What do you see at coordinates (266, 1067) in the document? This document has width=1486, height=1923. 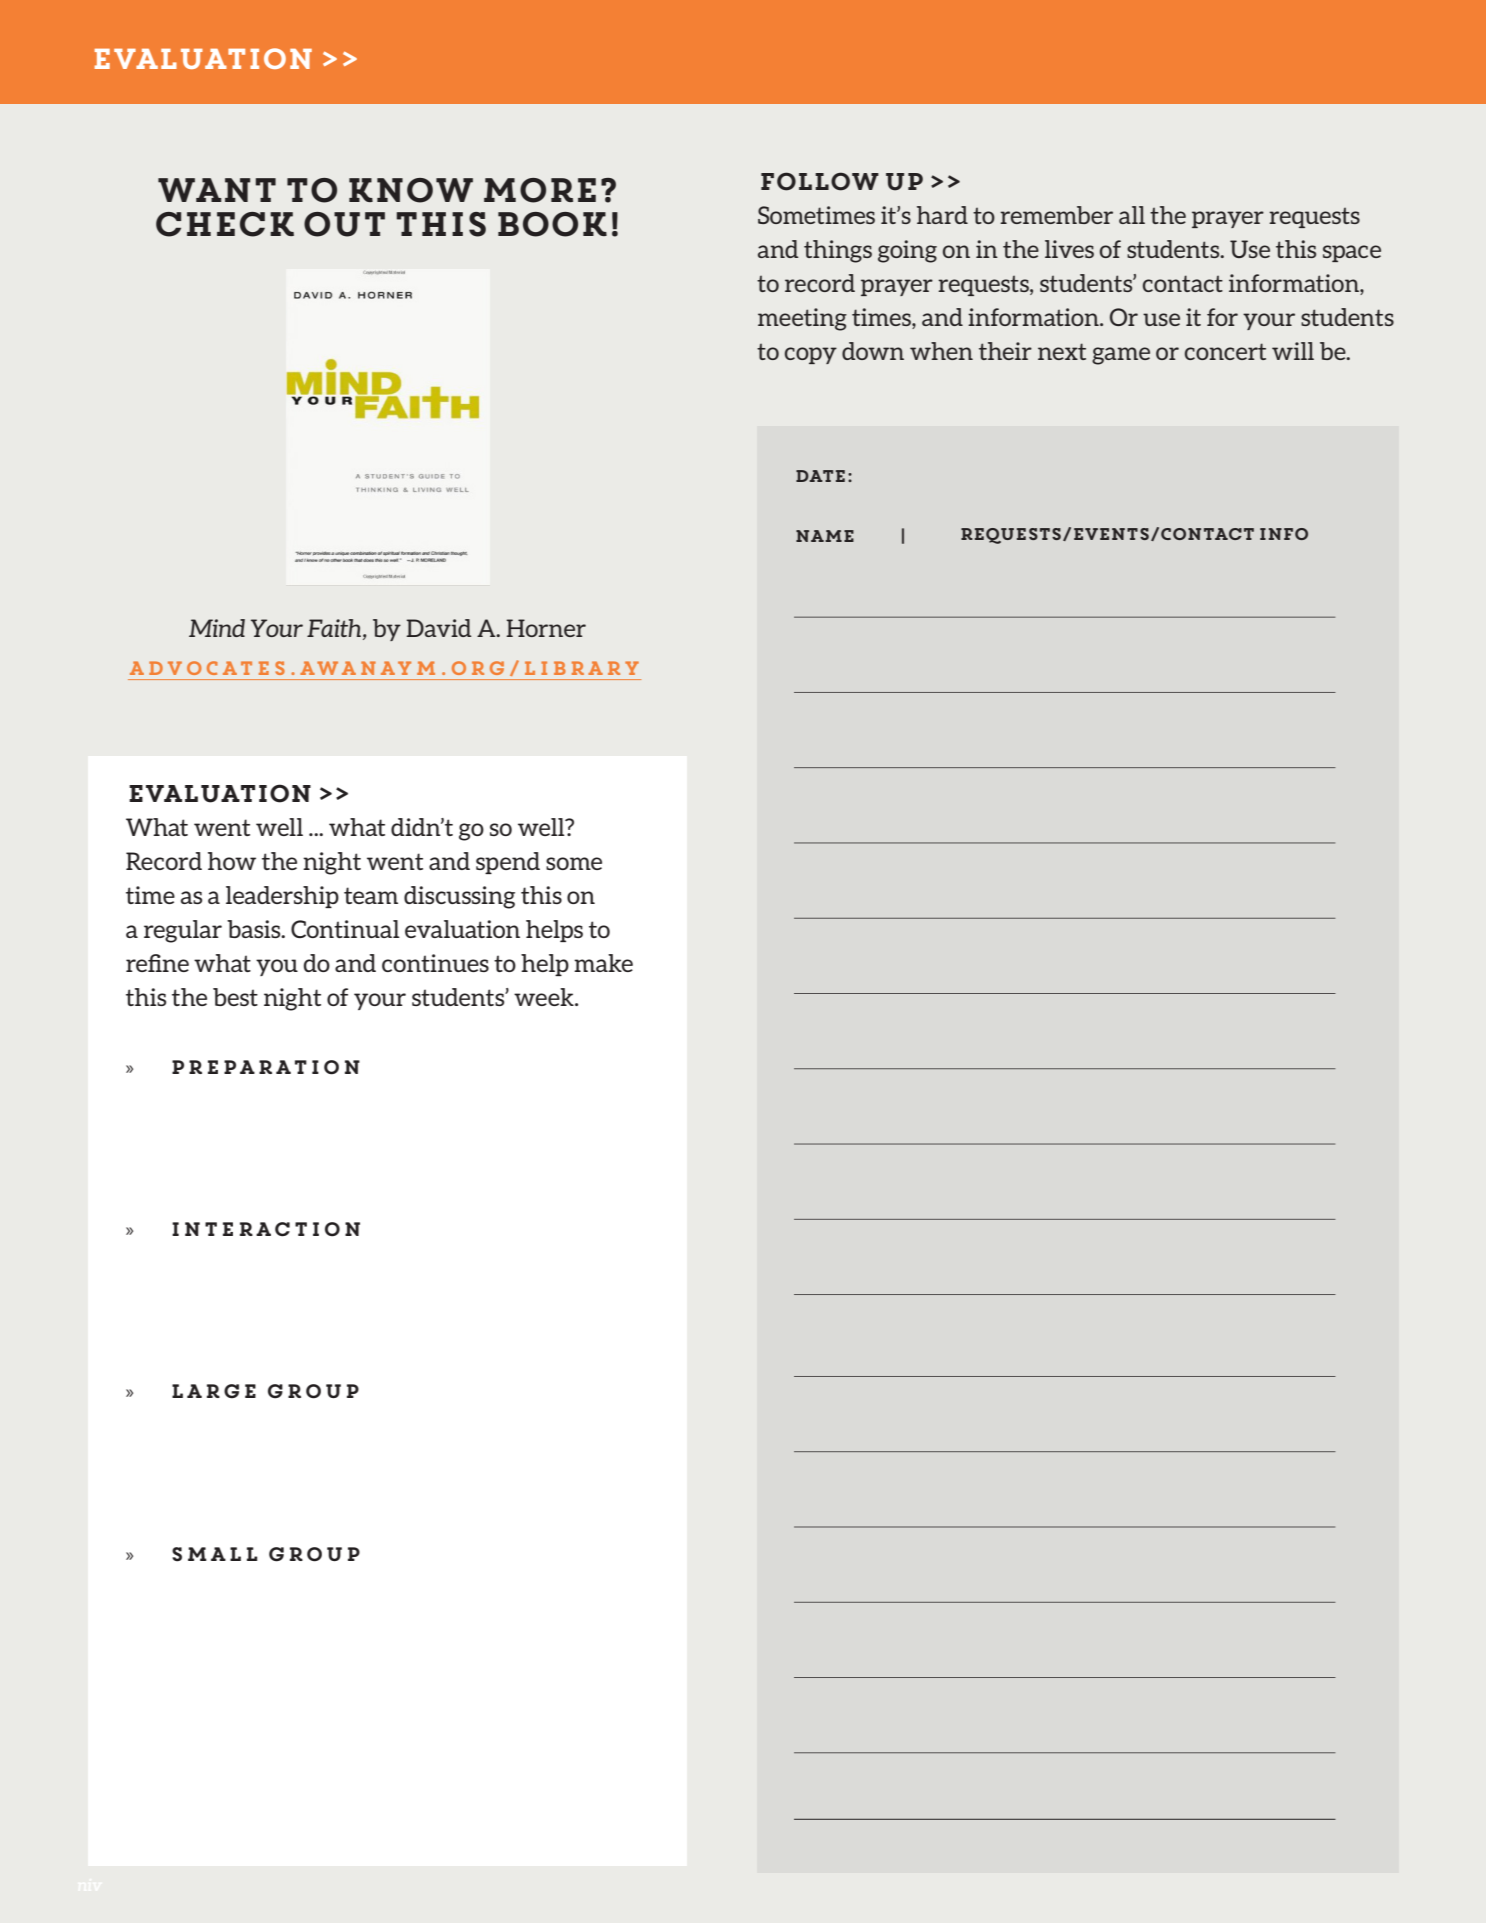 I see `preparation` at bounding box center [266, 1067].
